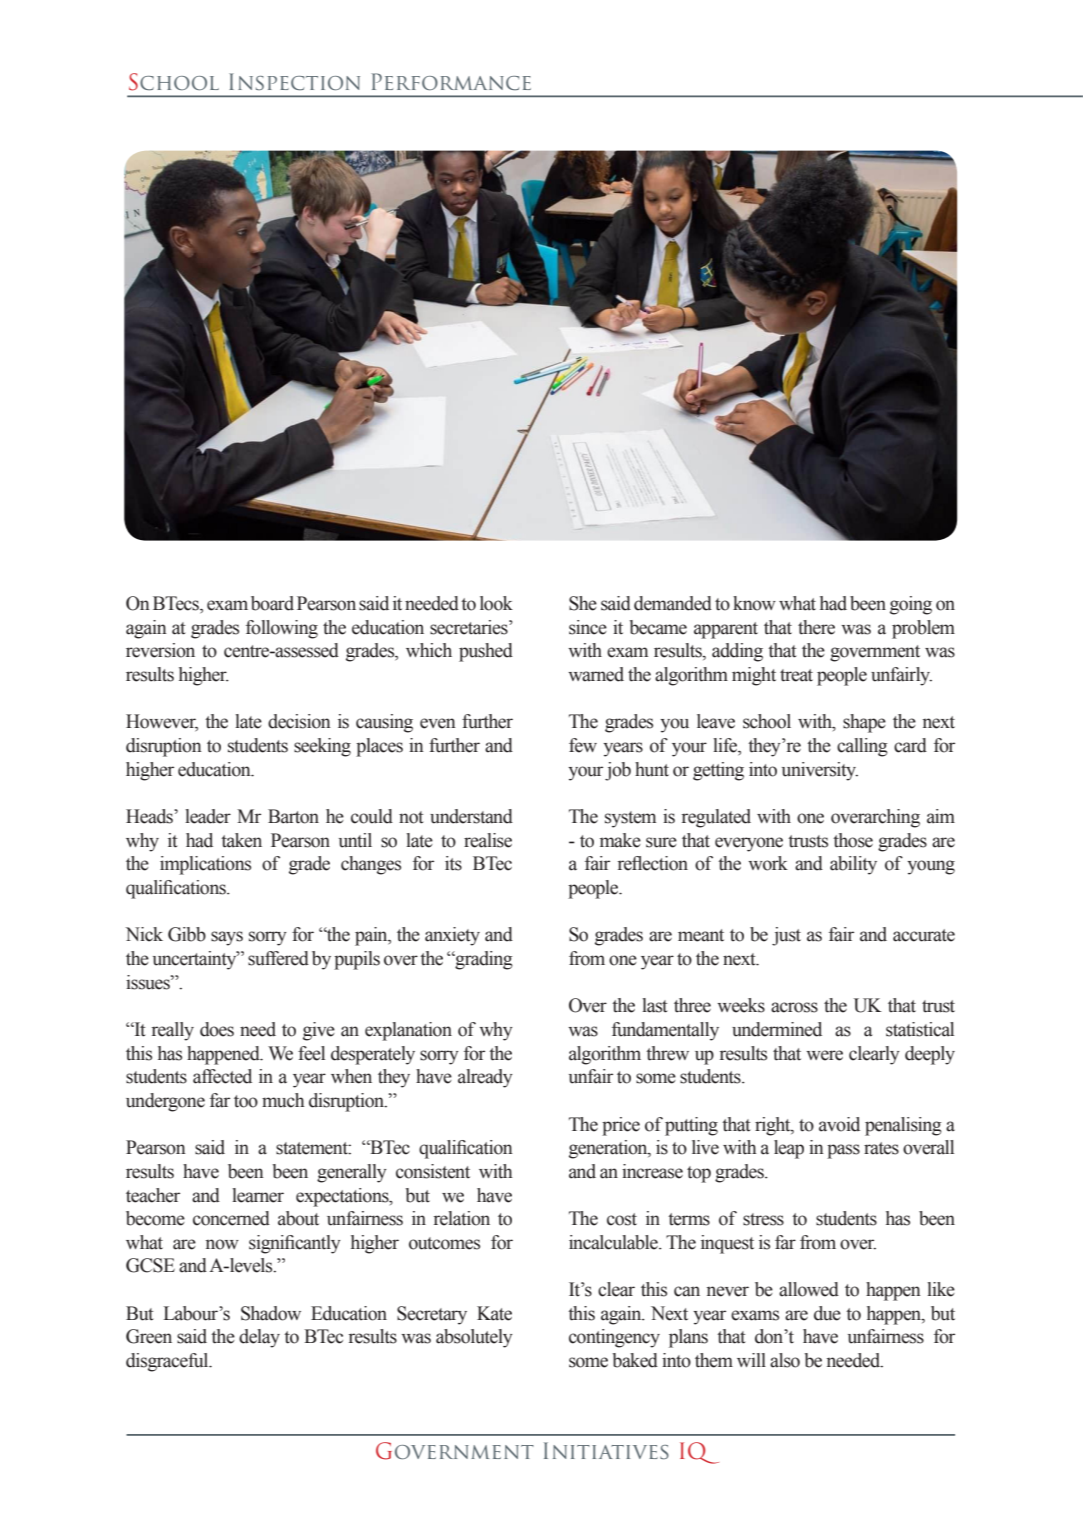 The width and height of the image is (1083, 1532). I want to click on delay, so click(259, 1338).
